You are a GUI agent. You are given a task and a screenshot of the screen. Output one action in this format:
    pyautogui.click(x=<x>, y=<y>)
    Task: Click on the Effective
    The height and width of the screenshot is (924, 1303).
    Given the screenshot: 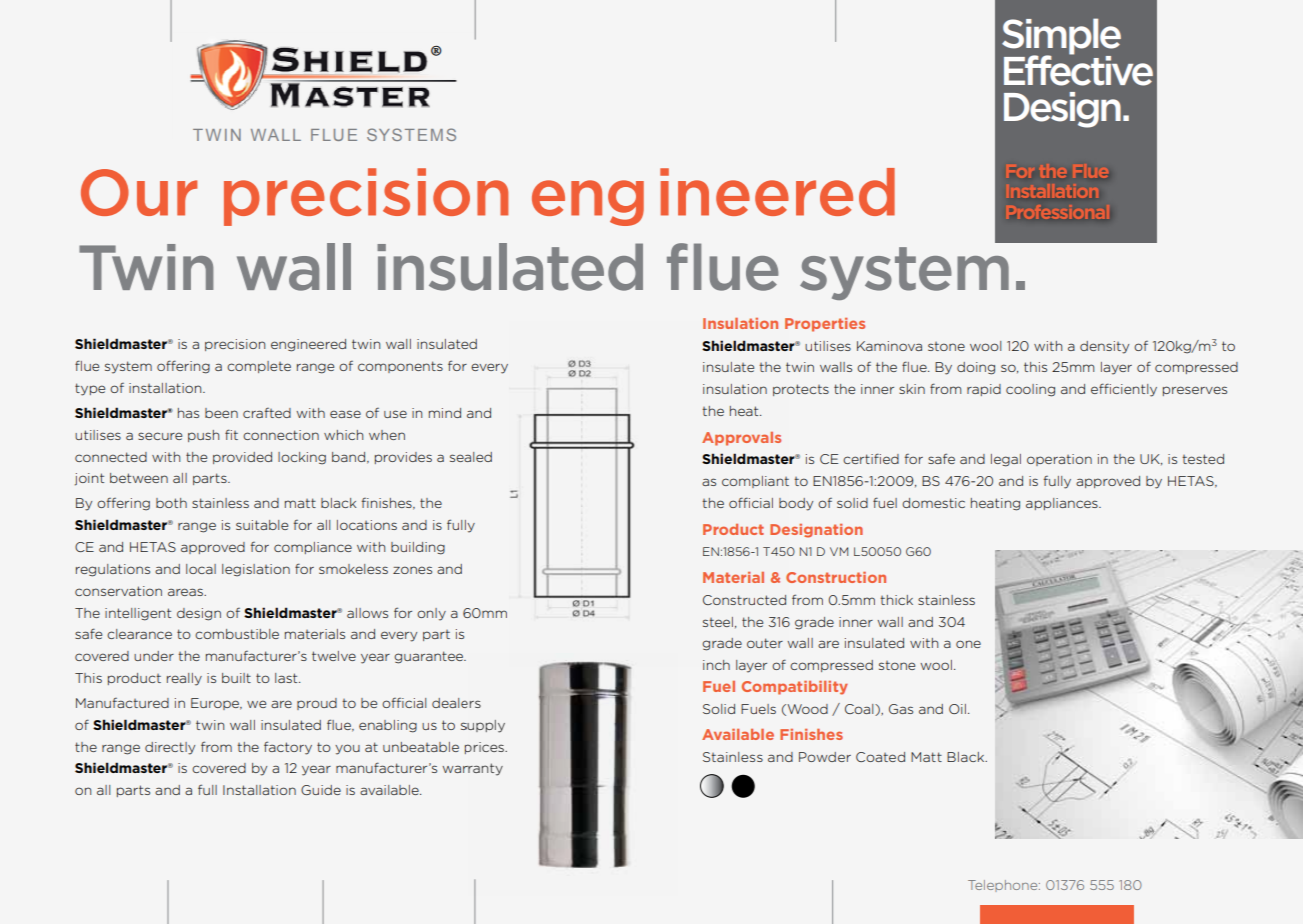 What is the action you would take?
    pyautogui.click(x=1078, y=69)
